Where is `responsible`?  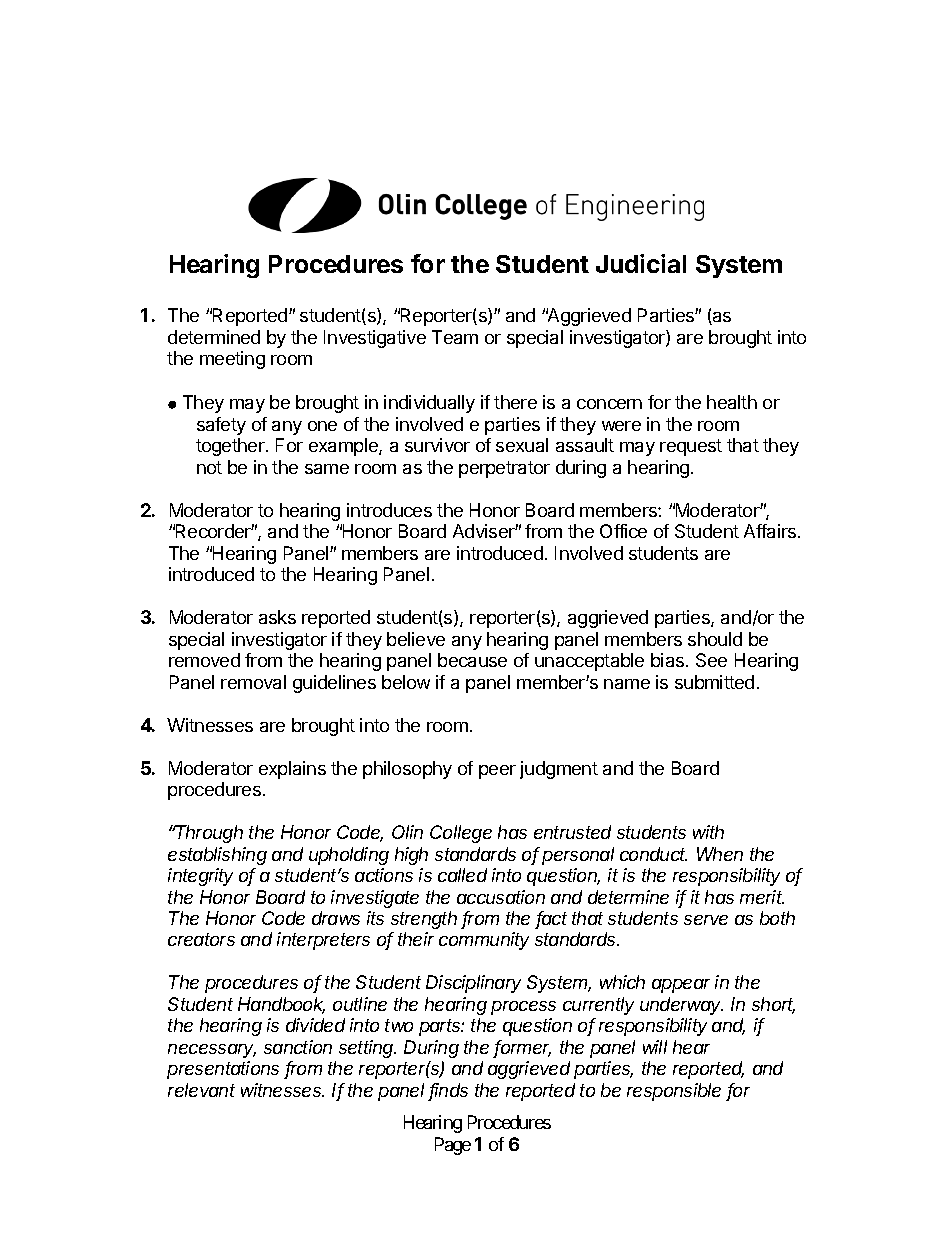 responsible is located at coordinates (674, 1092).
